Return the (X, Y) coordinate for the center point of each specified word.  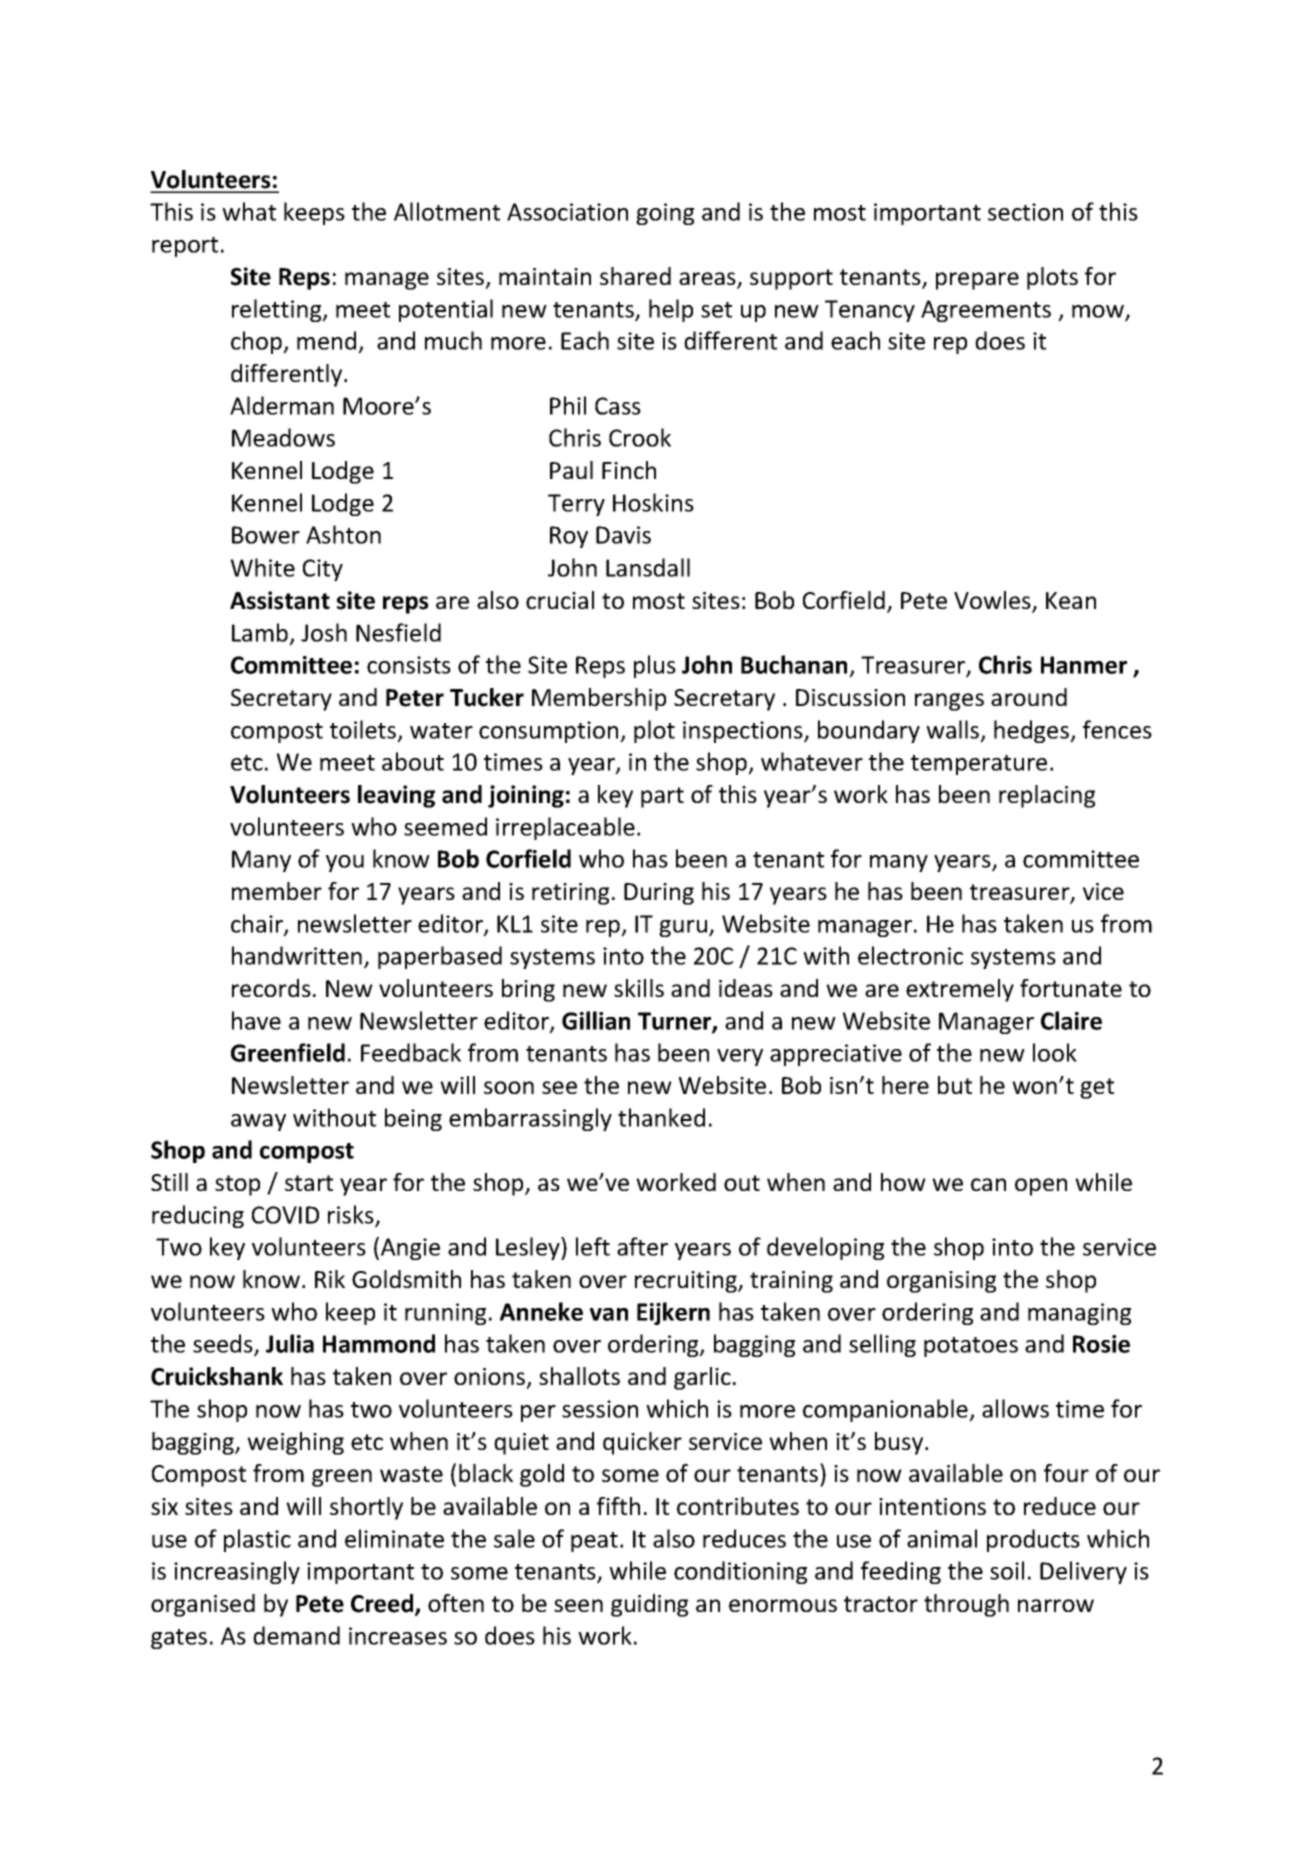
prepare (977, 281)
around (1029, 697)
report (185, 247)
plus (655, 666)
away (258, 1122)
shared (635, 276)
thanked (661, 1117)
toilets (364, 730)
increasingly (237, 1572)
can (988, 1184)
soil (1007, 1570)
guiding (649, 1605)
